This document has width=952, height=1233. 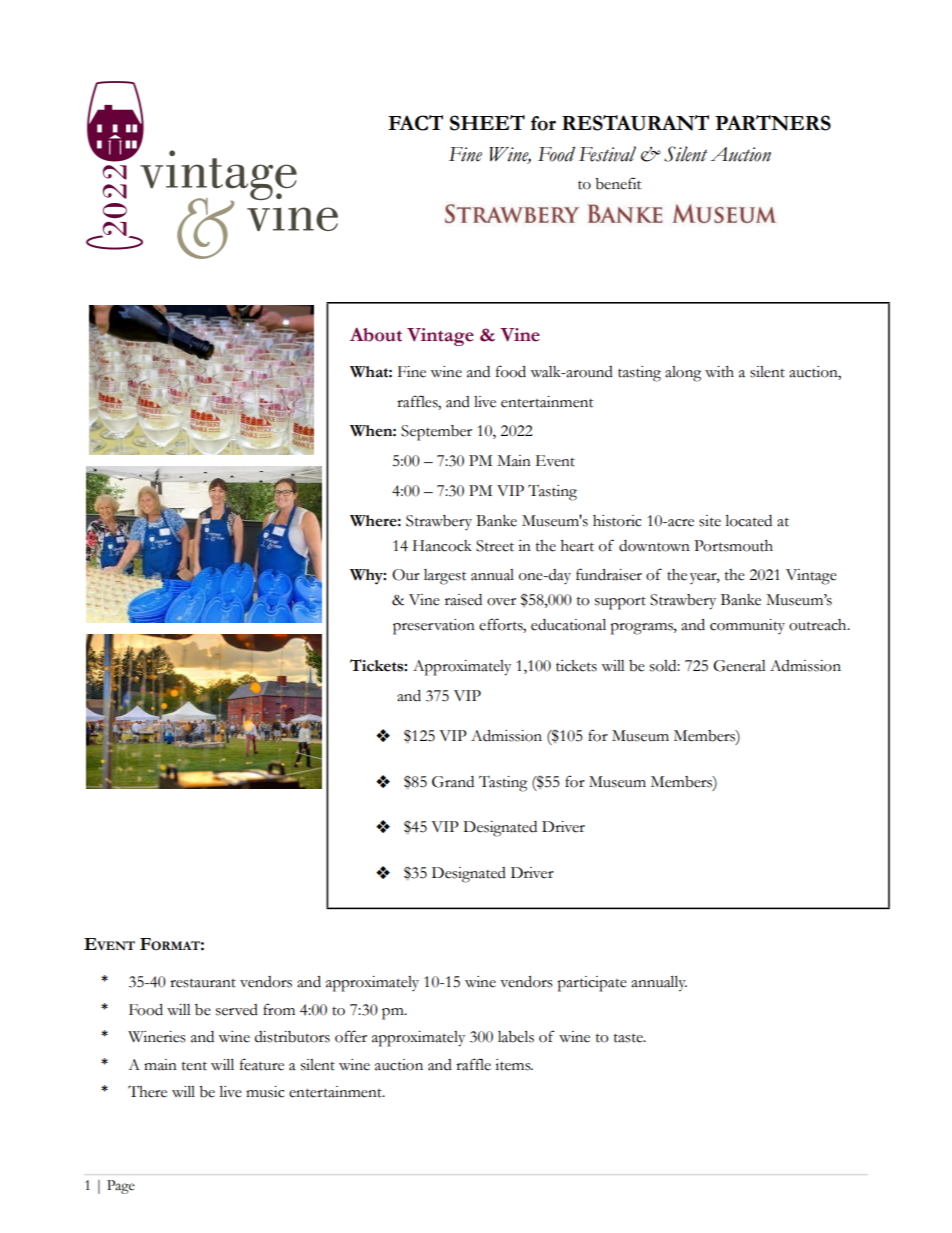 I want to click on preservation, so click(x=434, y=627).
